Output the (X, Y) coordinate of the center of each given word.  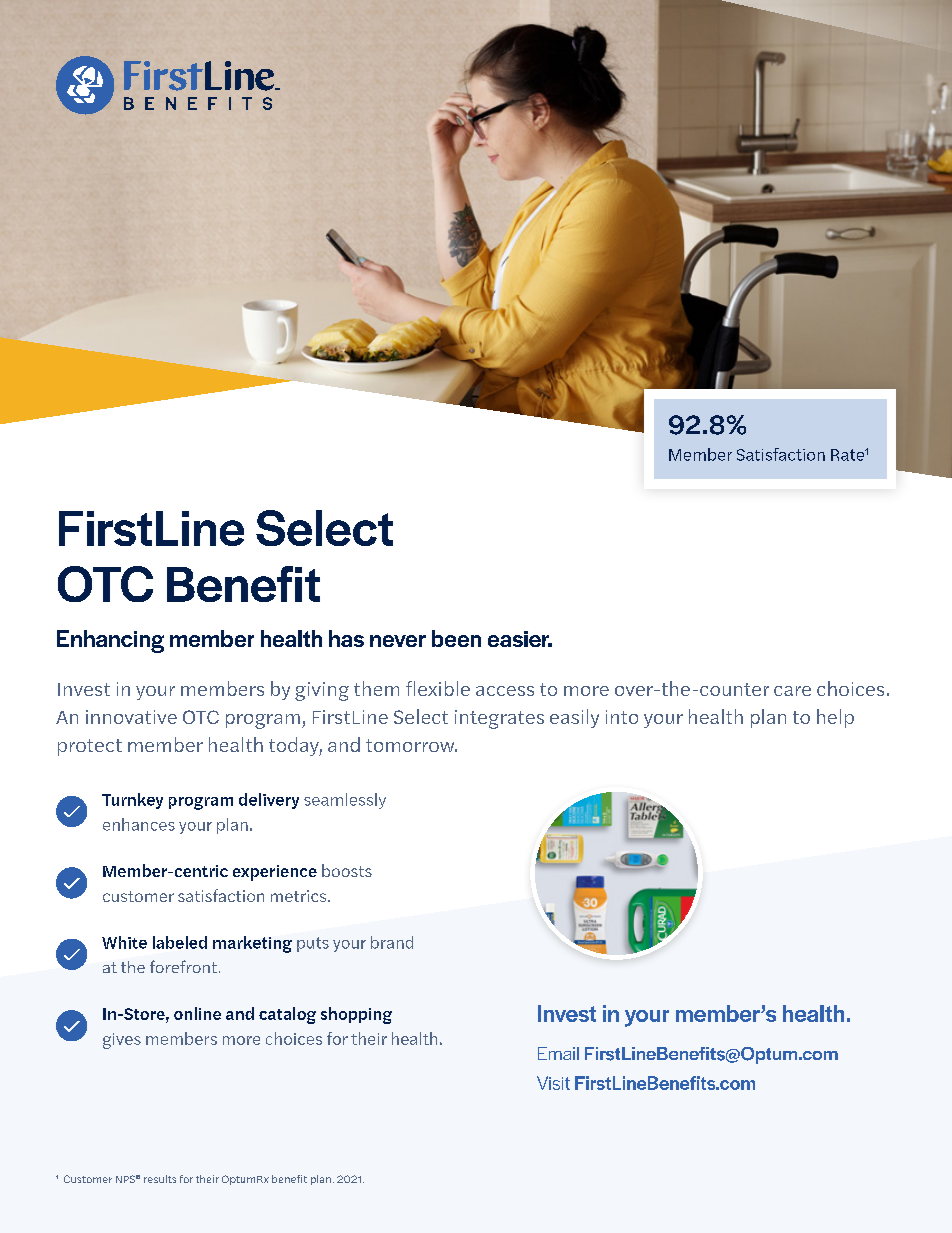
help (835, 718)
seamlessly (345, 801)
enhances (139, 824)
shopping (356, 1015)
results (160, 1179)
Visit (553, 1083)
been (456, 638)
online (197, 1013)
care (792, 691)
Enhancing (110, 641)
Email (558, 1053)
